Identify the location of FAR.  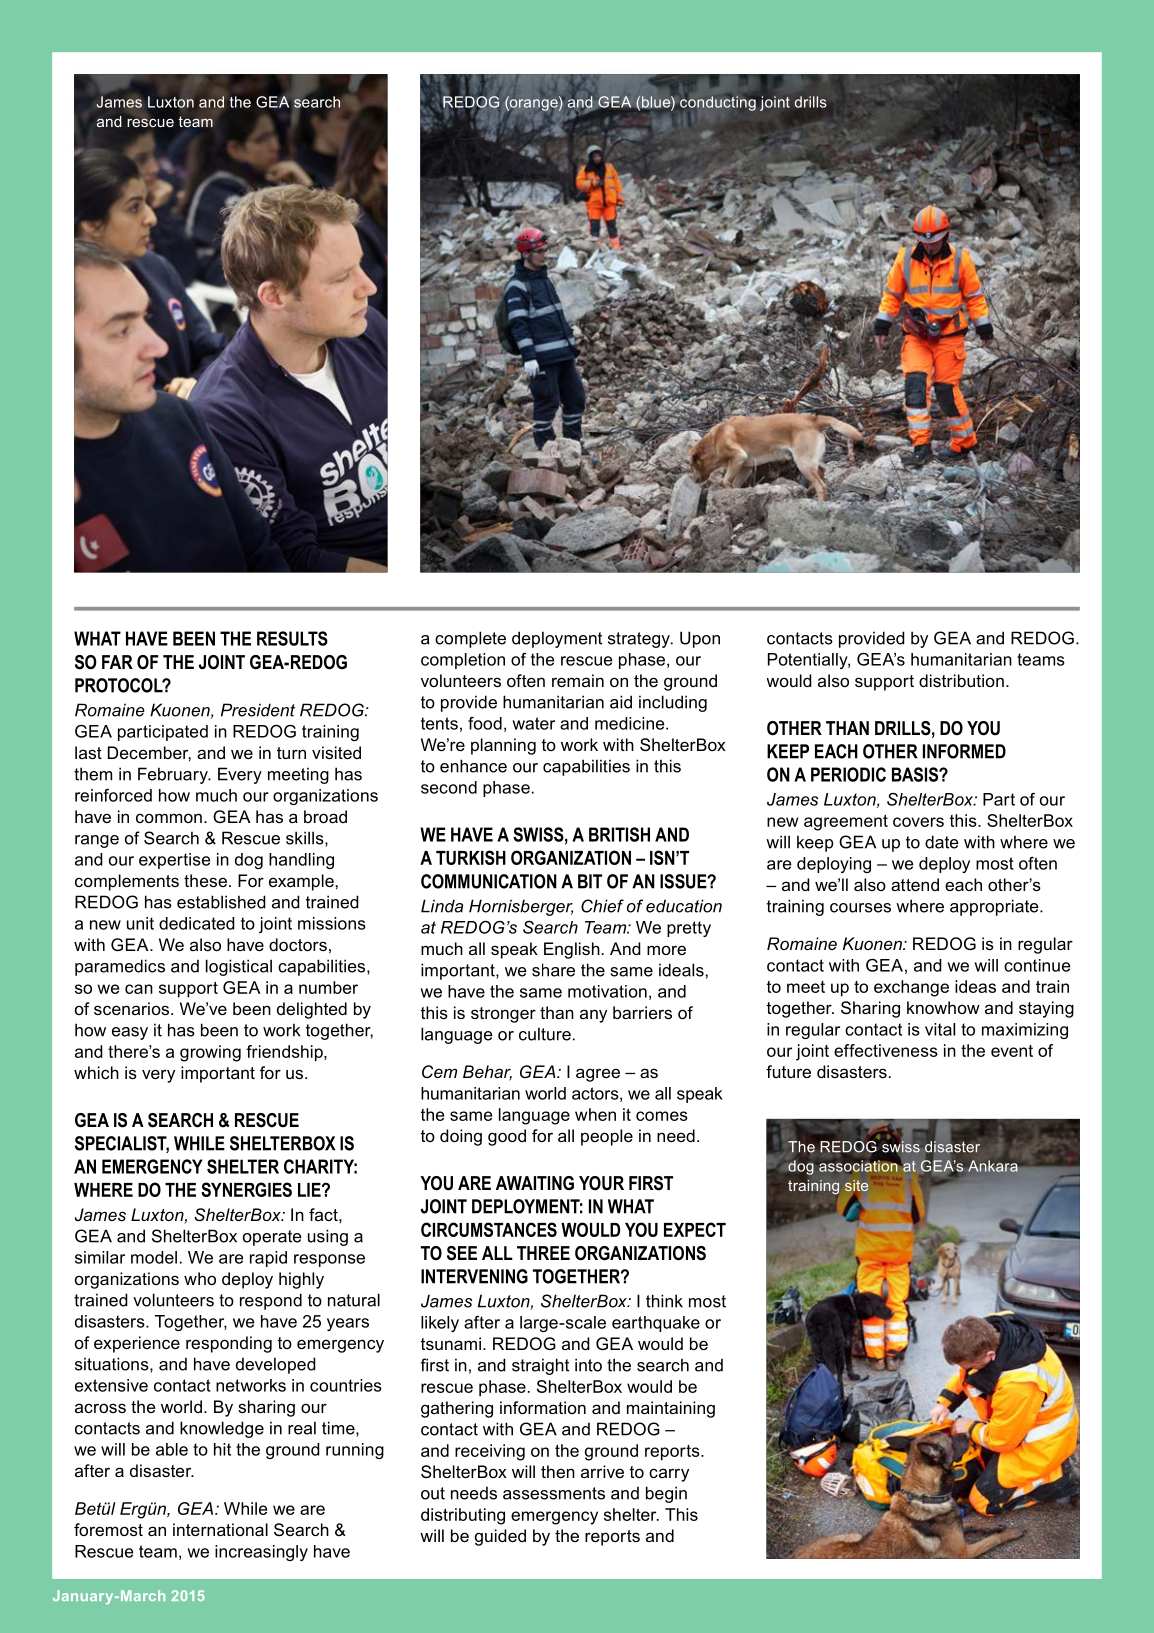
(117, 662).
